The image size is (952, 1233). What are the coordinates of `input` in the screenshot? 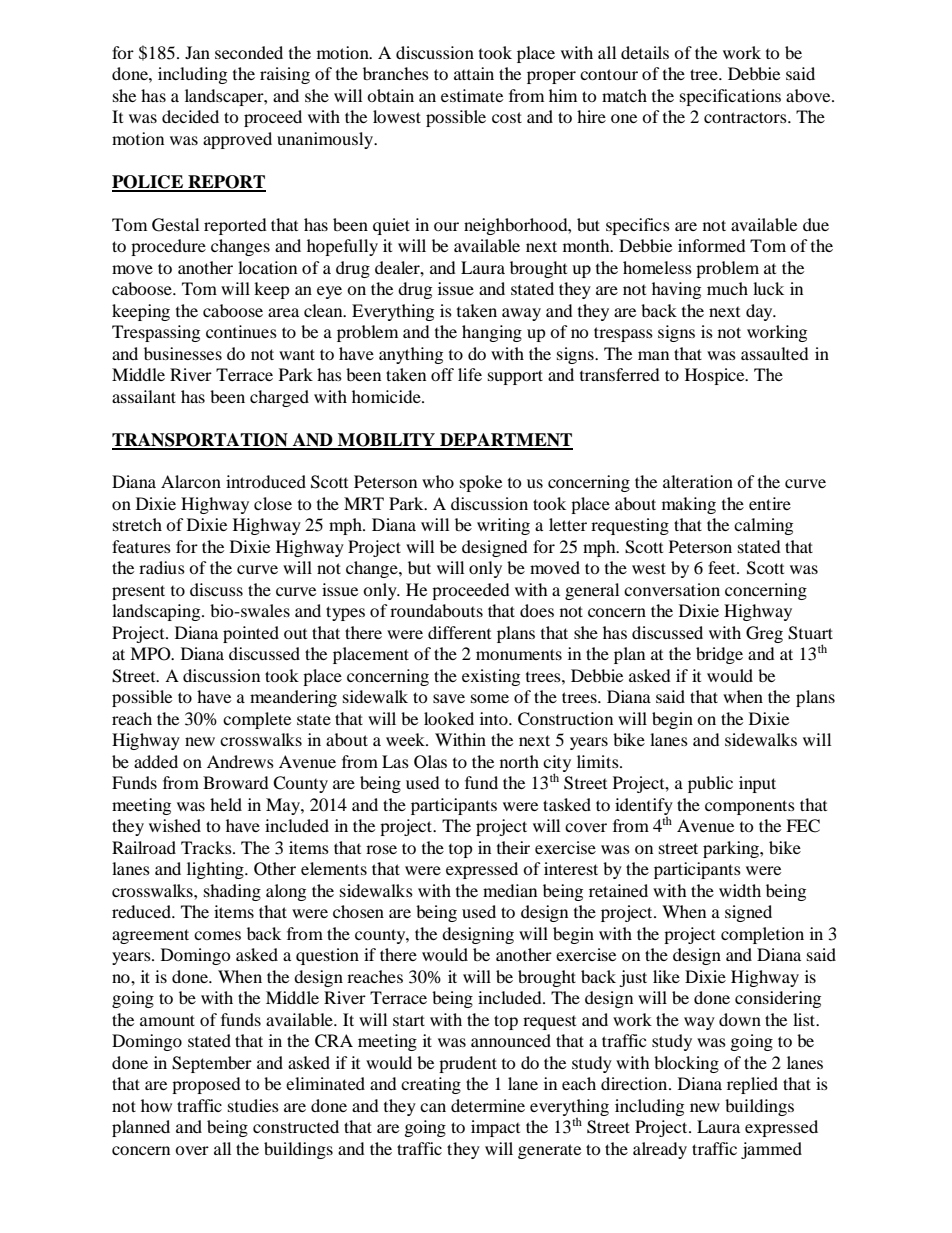 It's located at (757, 784).
